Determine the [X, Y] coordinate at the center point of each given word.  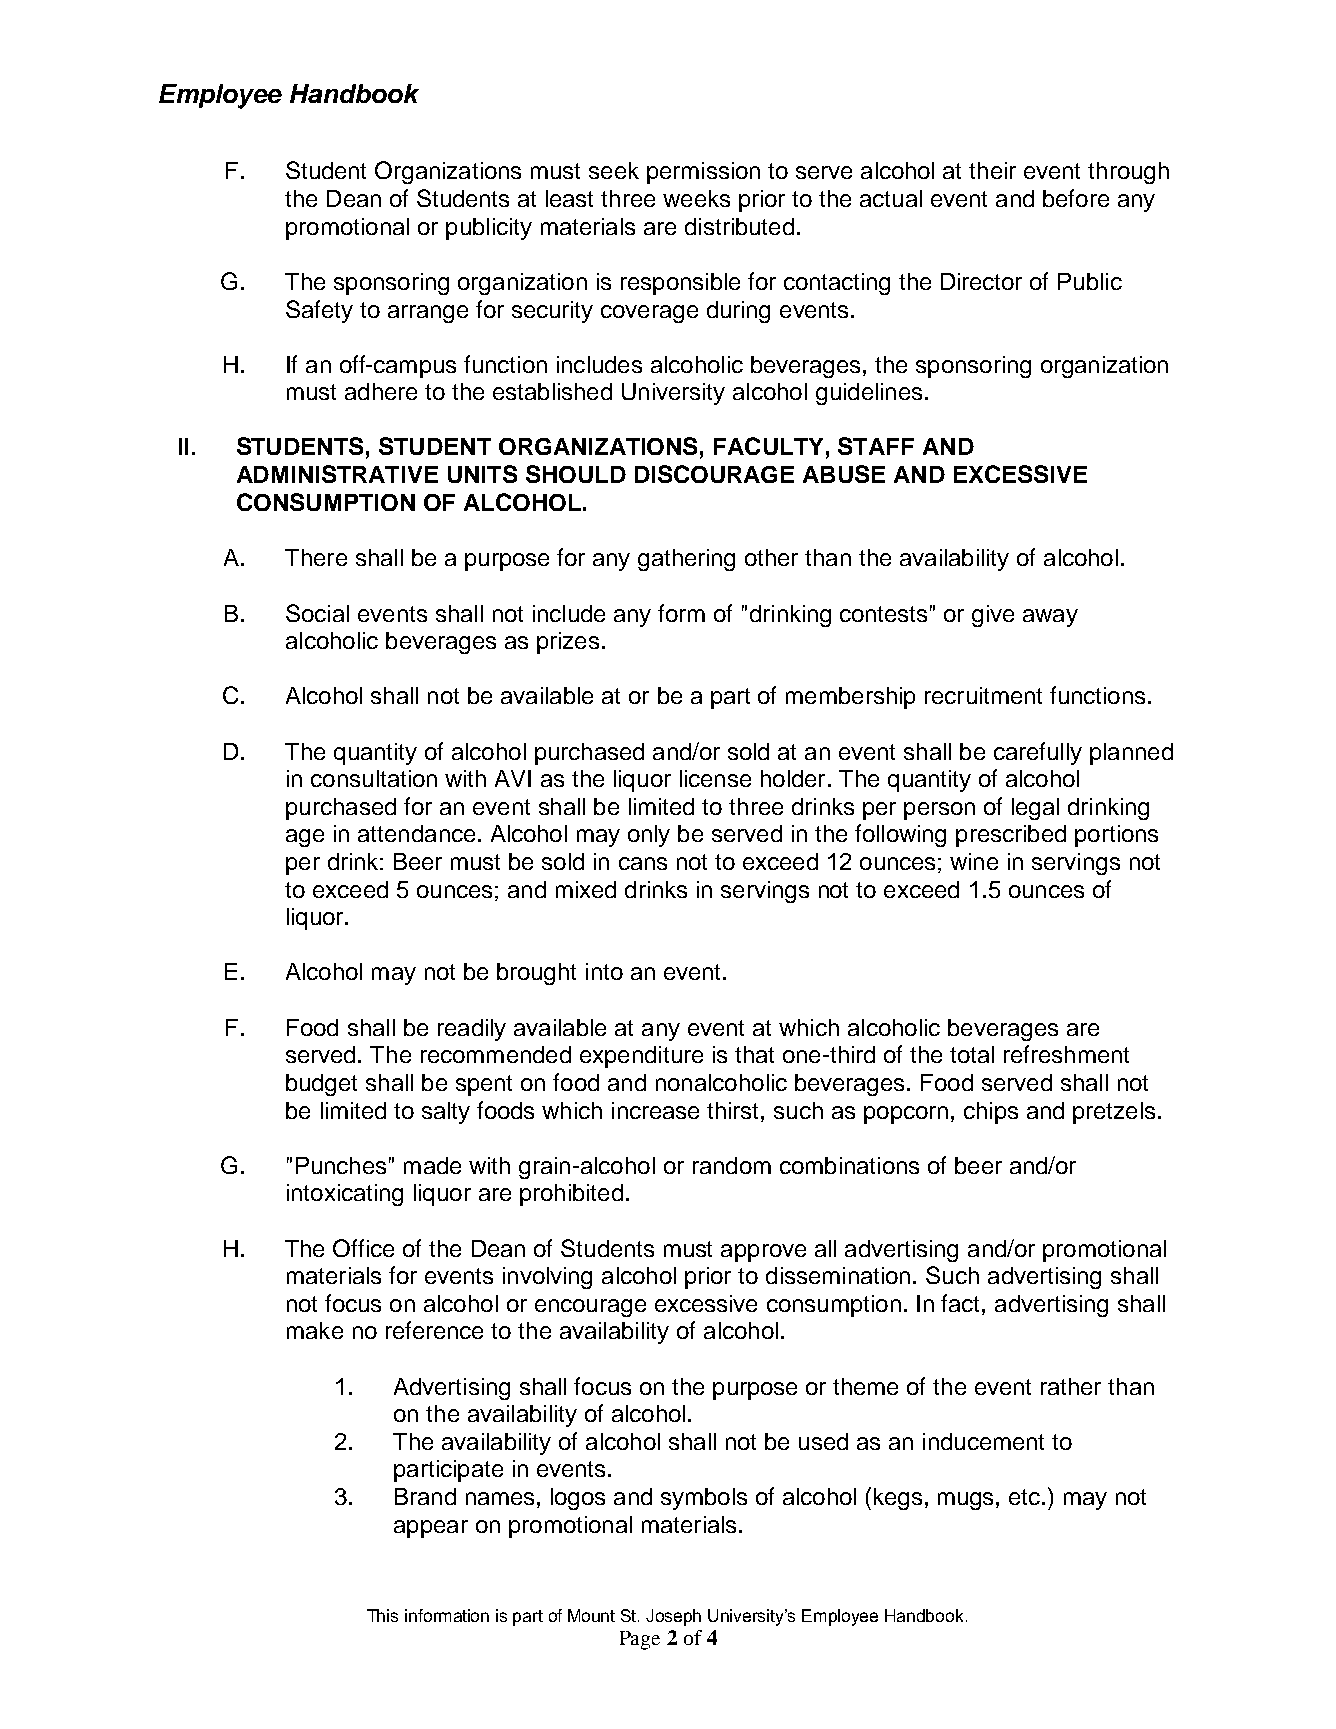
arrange [428, 314]
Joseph [673, 1617]
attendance [416, 833]
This [382, 1615]
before [1076, 198]
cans [643, 863]
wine [974, 861]
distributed [739, 226]
